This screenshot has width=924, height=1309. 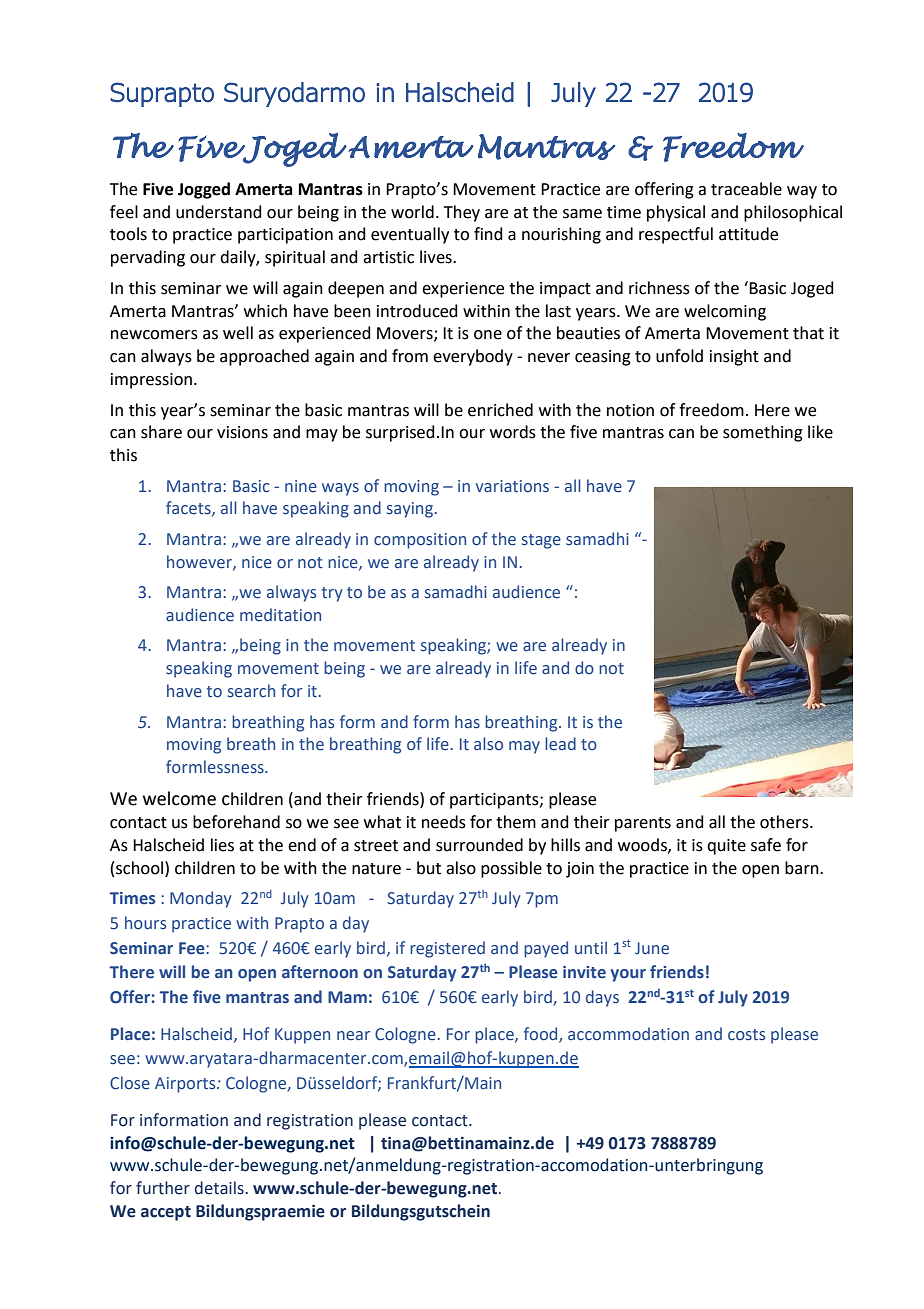 I want to click on attitude, so click(x=748, y=234).
